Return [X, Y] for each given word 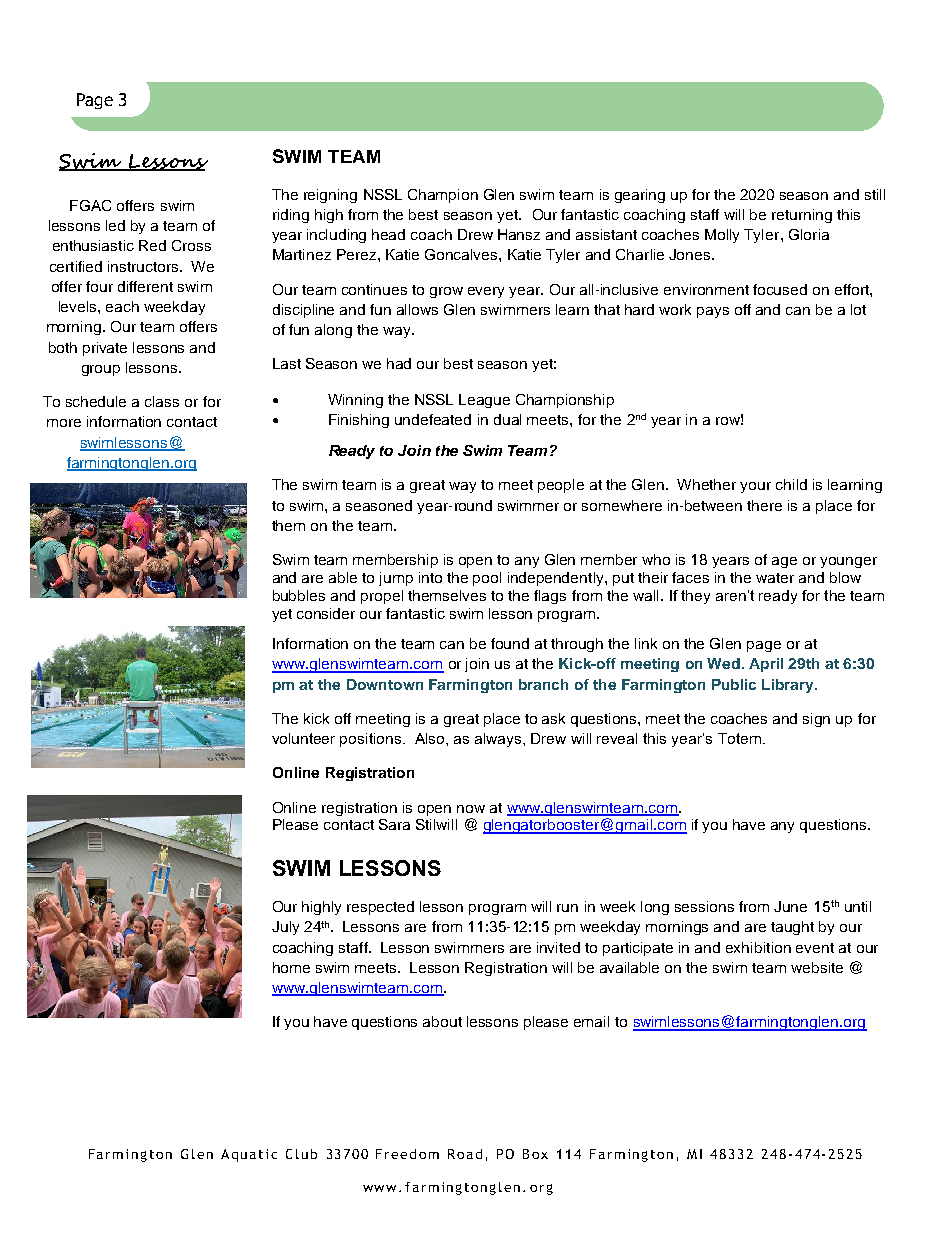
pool [487, 579]
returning [802, 216]
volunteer [303, 738]
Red [152, 245]
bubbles [299, 595]
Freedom [407, 1154]
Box [535, 1154]
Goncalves [462, 254]
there [764, 505]
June [790, 906]
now [471, 809]
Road [465, 1154]
